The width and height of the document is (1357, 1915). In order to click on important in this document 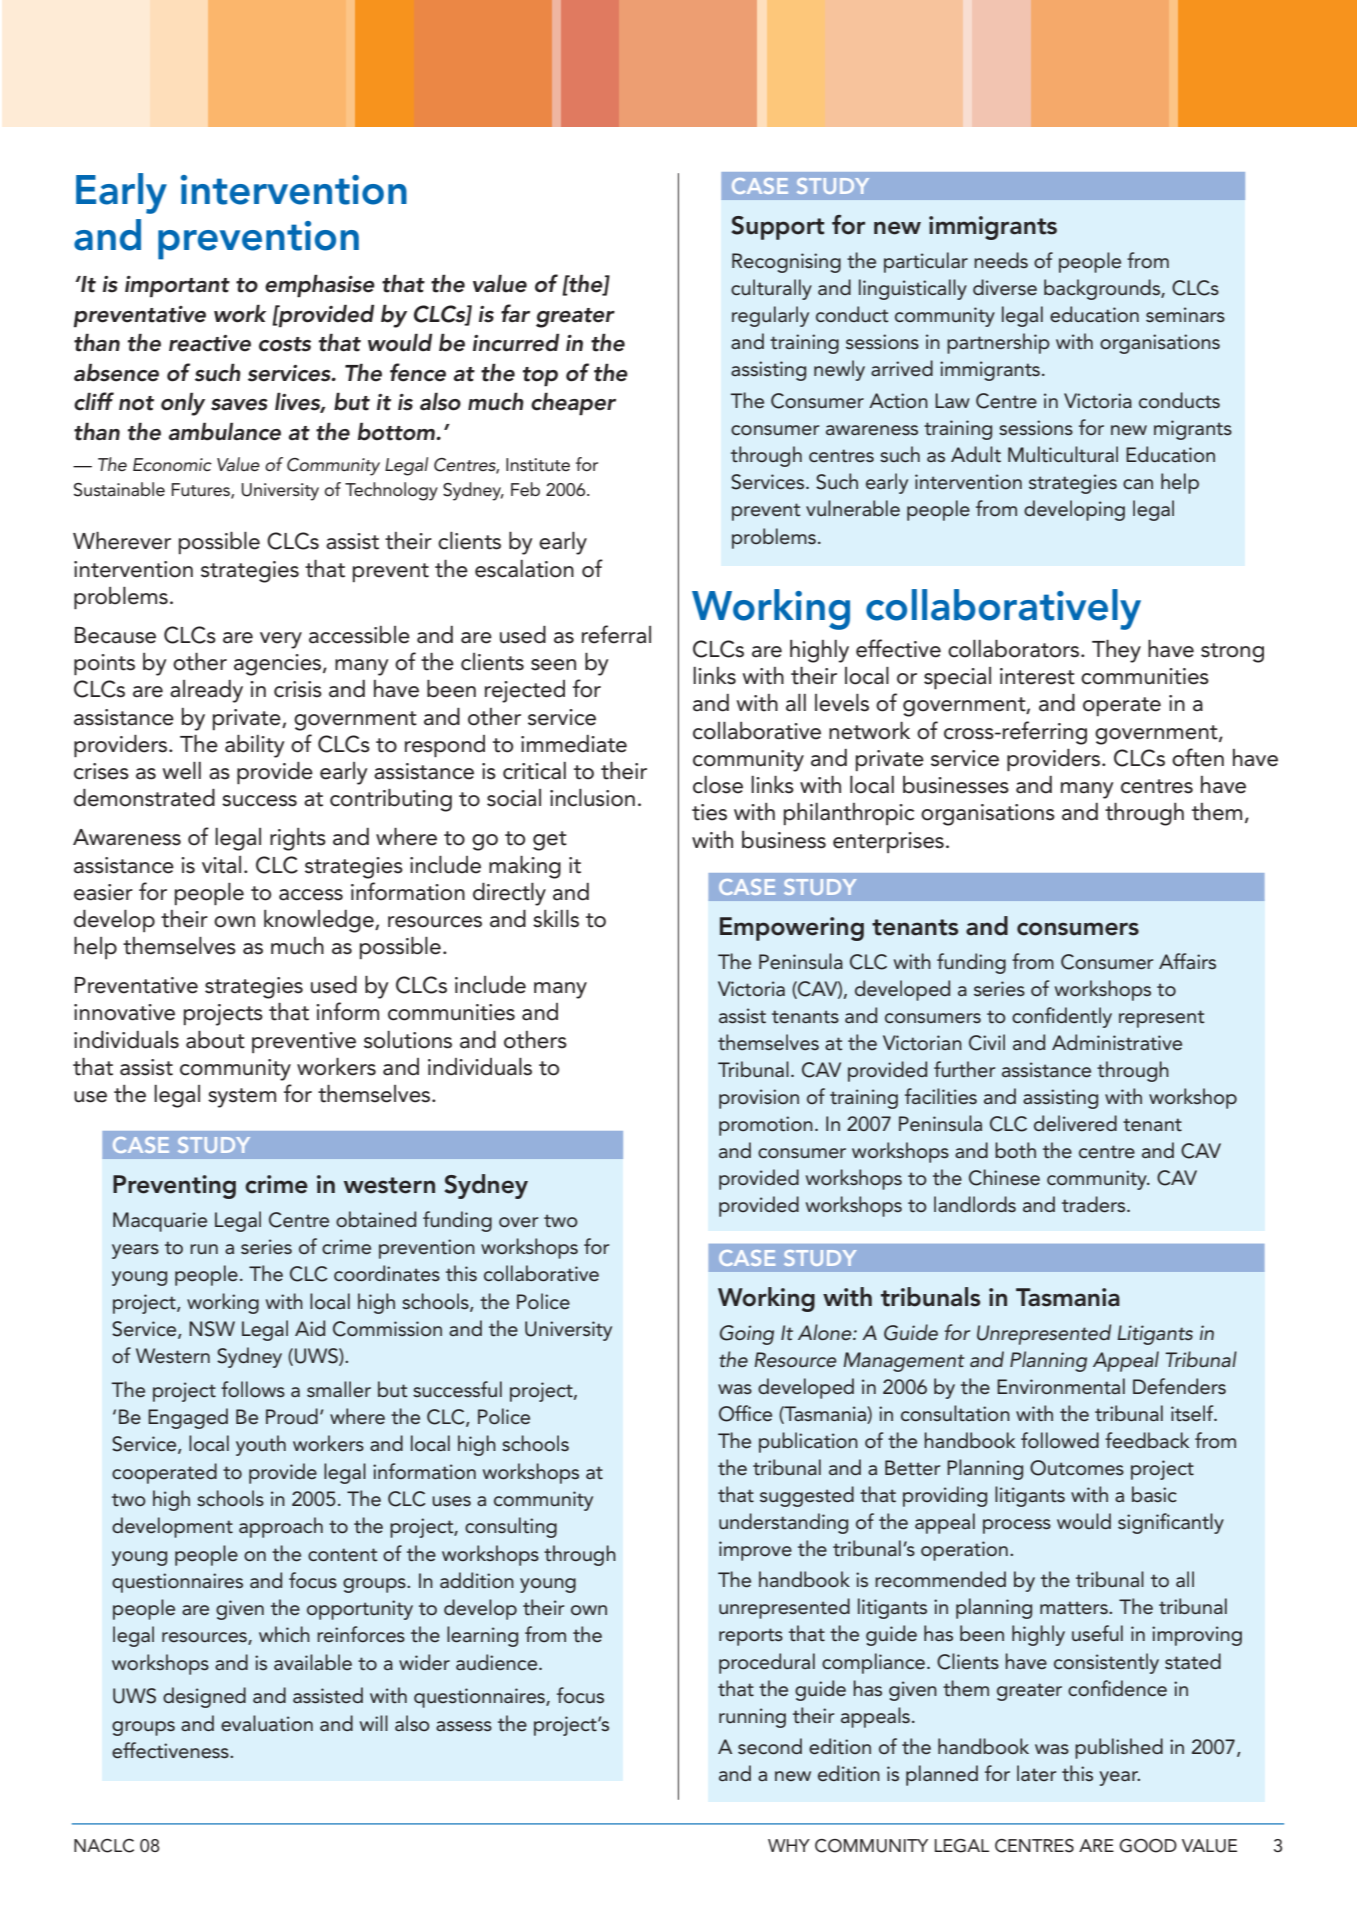, I will do `click(177, 286)`.
